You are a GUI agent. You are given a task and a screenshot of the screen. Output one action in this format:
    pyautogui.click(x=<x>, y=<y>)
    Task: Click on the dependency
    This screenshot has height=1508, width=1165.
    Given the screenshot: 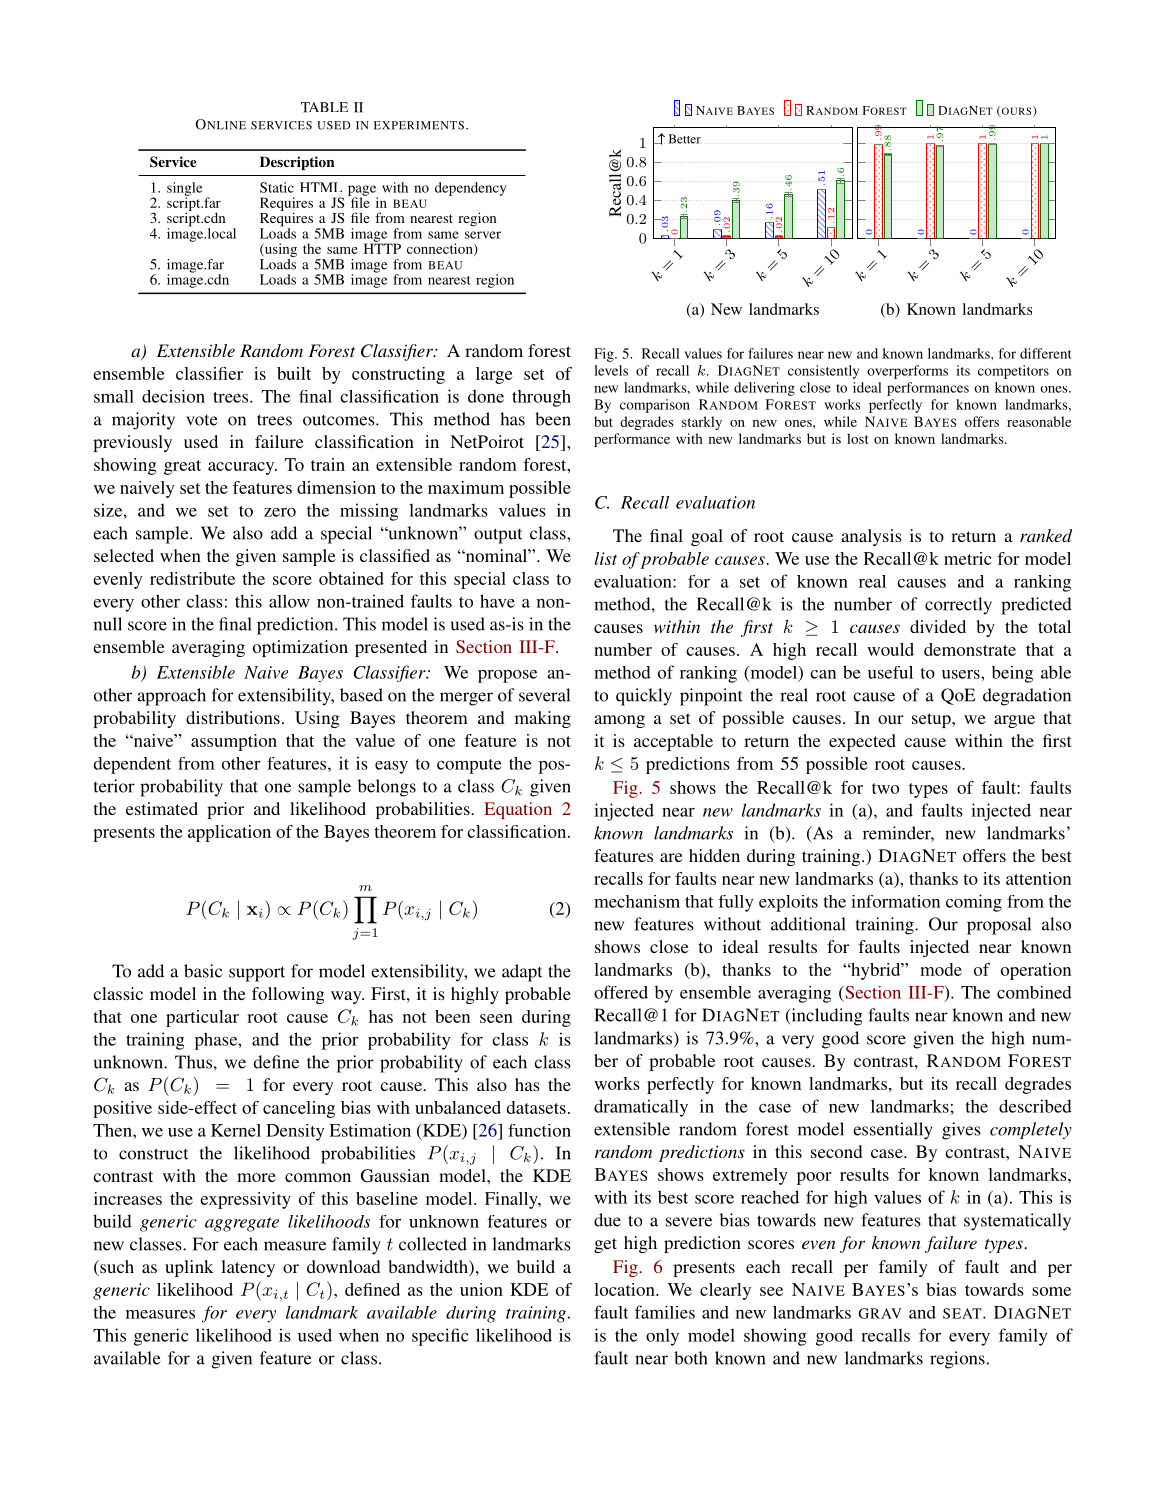 What is the action you would take?
    pyautogui.click(x=470, y=189)
